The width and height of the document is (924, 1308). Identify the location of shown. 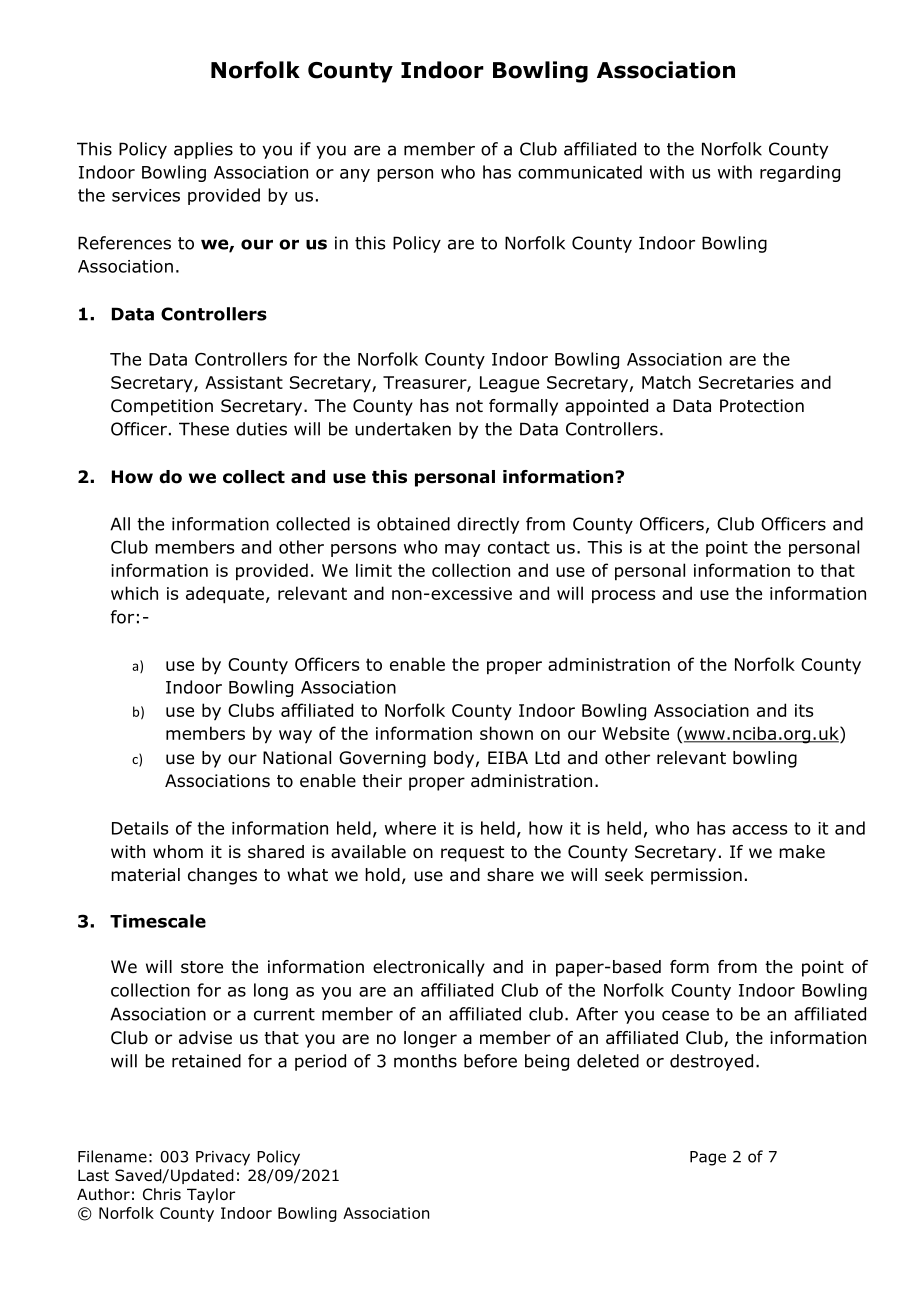
(506, 733).
